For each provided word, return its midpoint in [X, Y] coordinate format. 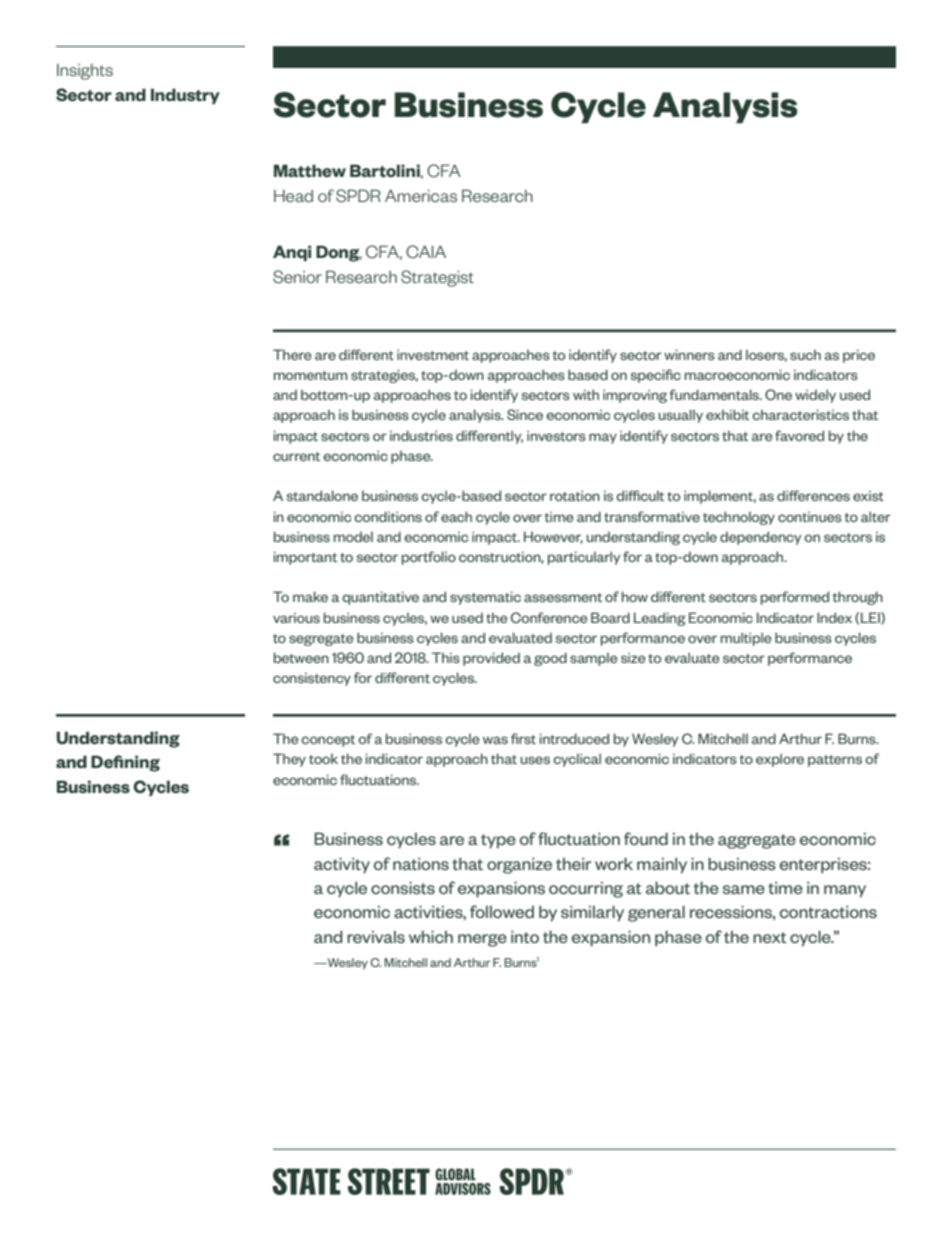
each [456, 516]
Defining [125, 763]
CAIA [426, 251]
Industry [185, 96]
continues [810, 516]
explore [780, 760]
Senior [297, 277]
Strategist [437, 278]
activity [342, 865]
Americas [421, 195]
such [805, 354]
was [495, 740]
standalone [322, 495]
